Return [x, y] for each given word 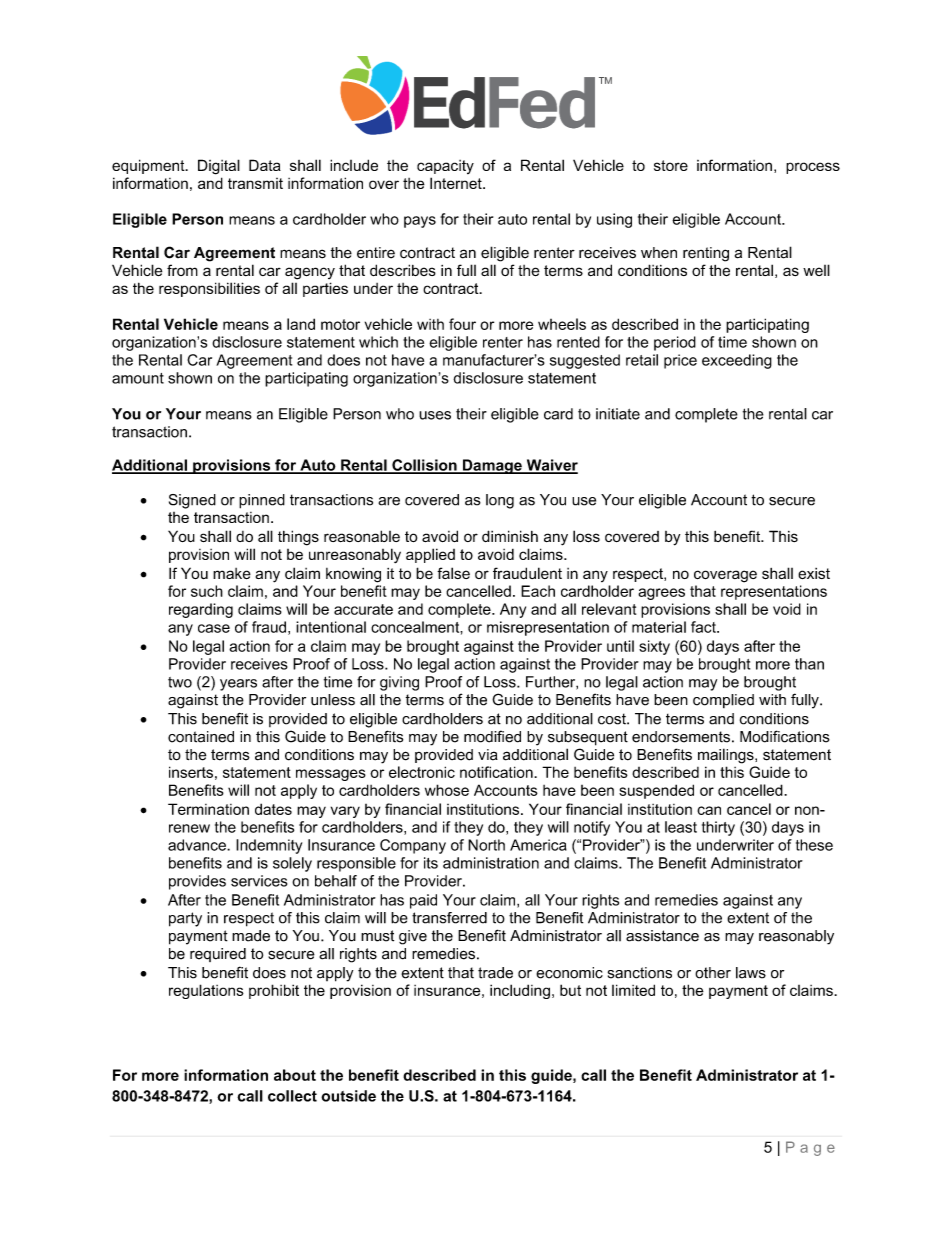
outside [348, 1096]
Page [810, 1148]
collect [292, 1096]
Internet [457, 183]
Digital [219, 167]
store [671, 165]
